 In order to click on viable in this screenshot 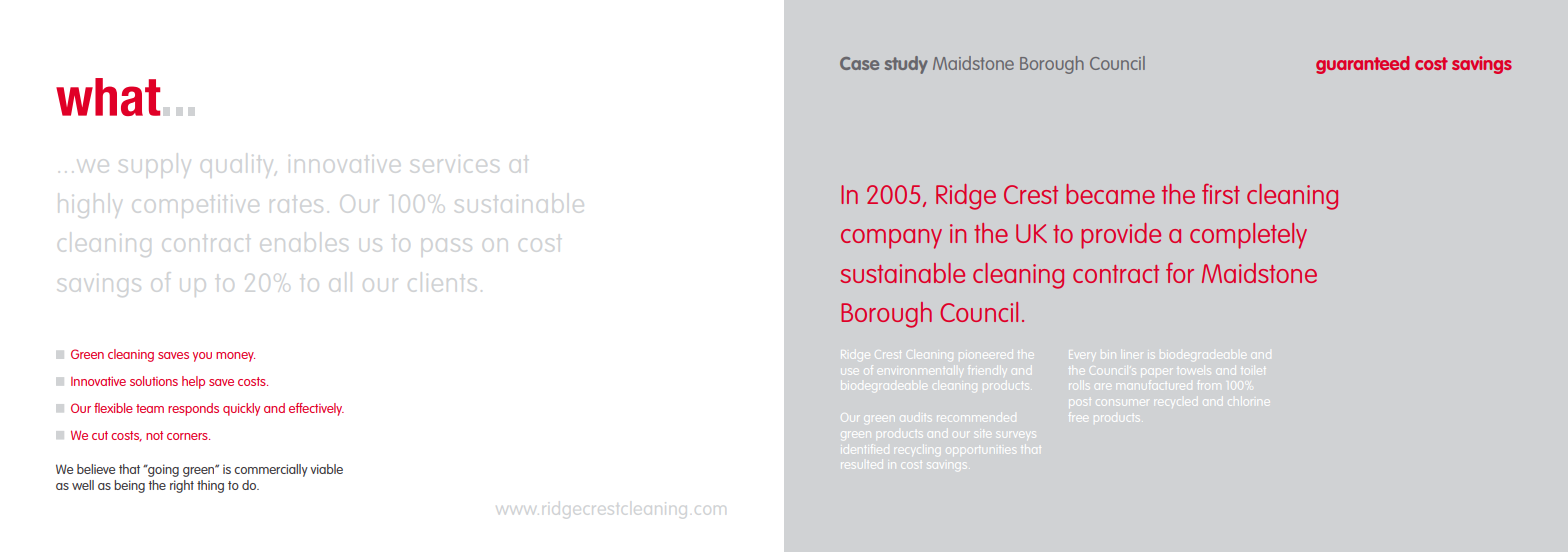, I will do `click(326, 469)`.
